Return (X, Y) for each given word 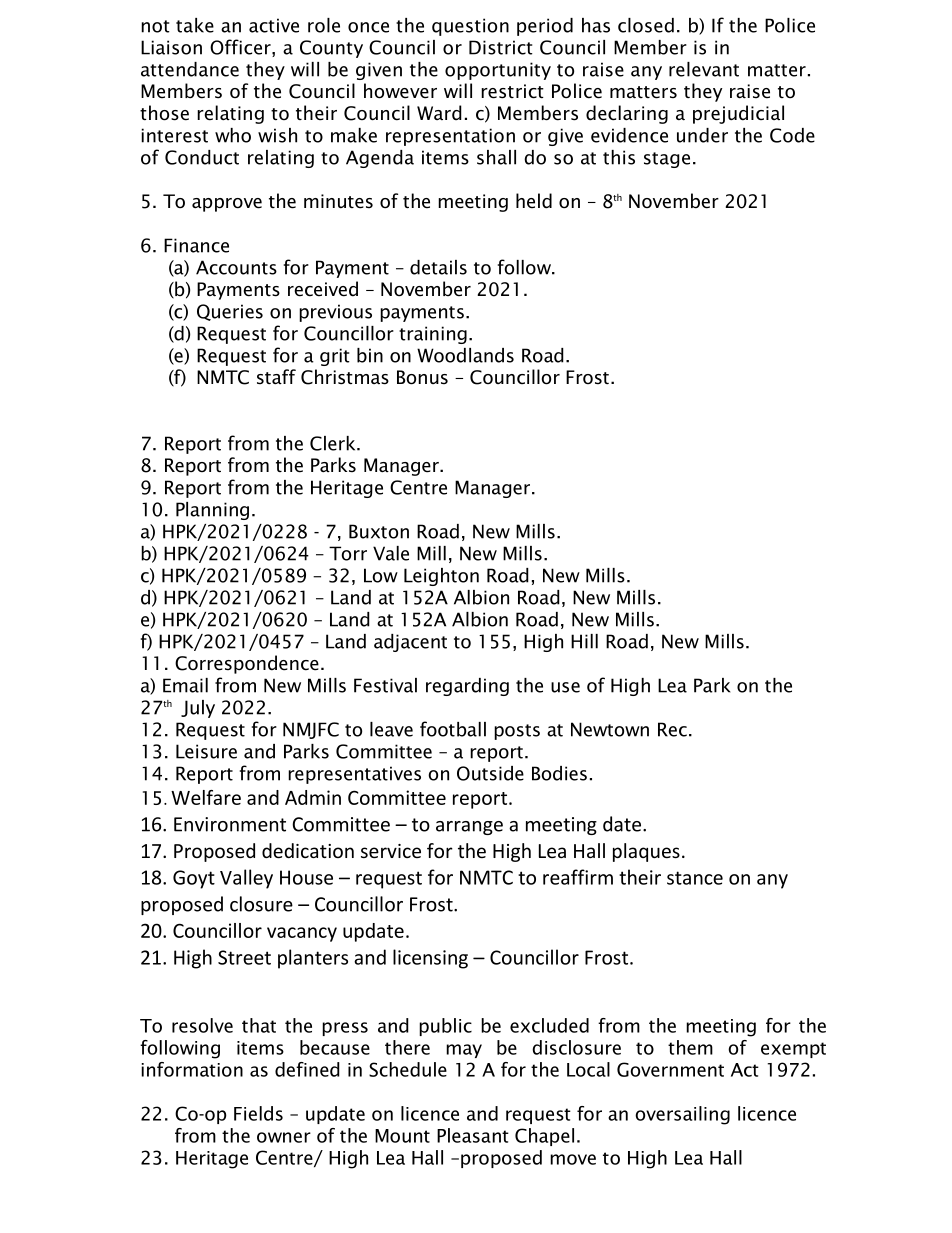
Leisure (206, 751)
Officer (241, 48)
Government (670, 1069)
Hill (584, 641)
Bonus (422, 377)
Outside (490, 773)
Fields (258, 1113)
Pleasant (473, 1135)
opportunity (498, 71)
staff (276, 377)
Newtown (610, 729)
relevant (704, 69)
